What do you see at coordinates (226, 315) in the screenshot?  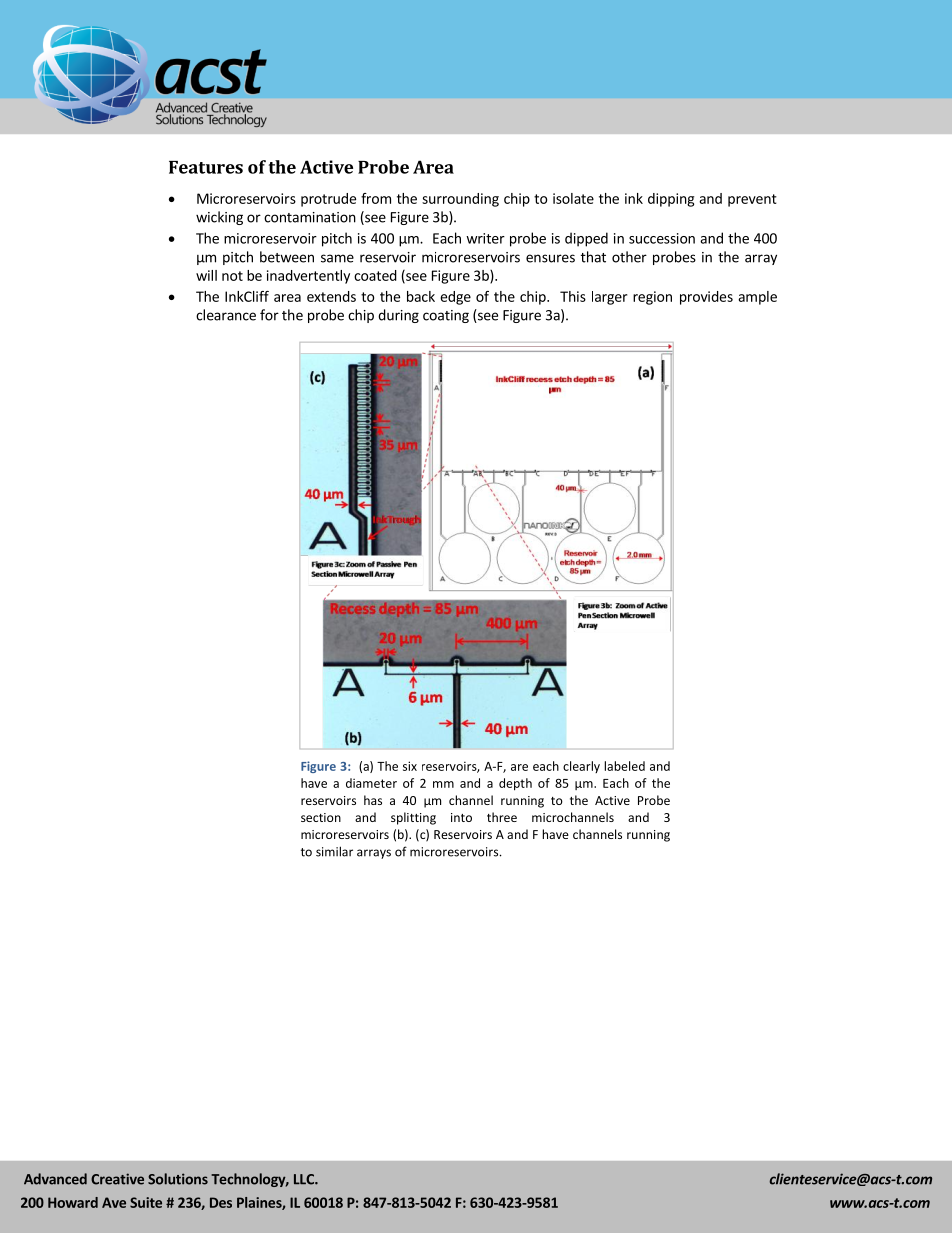 I see `clearance` at bounding box center [226, 315].
